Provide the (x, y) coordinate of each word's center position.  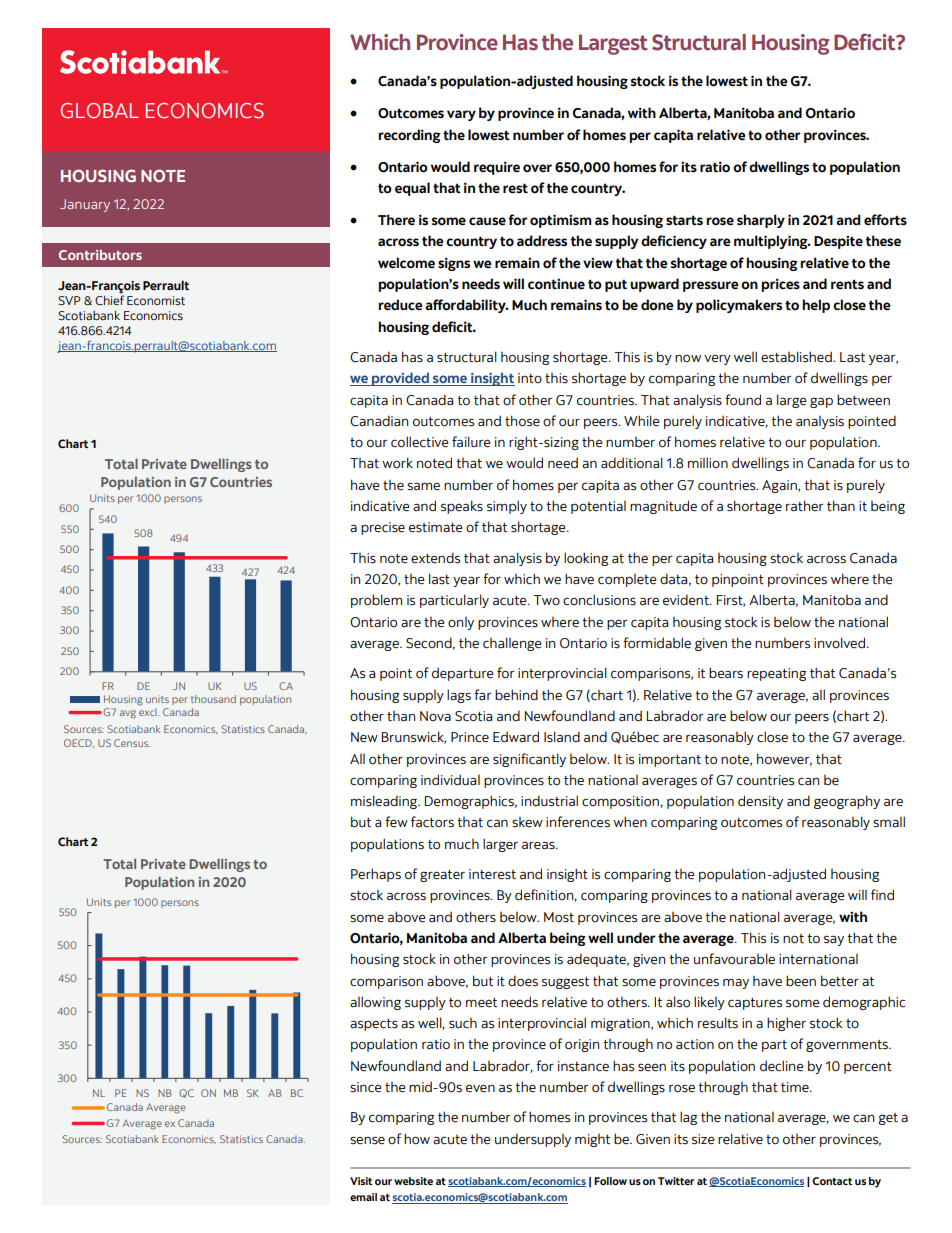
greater (442, 876)
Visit (361, 1181)
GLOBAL (100, 111)
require (497, 168)
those (522, 421)
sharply (761, 221)
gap (821, 402)
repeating (776, 674)
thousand (213, 699)
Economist (156, 300)
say (834, 940)
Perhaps (376, 875)
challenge (512, 644)
